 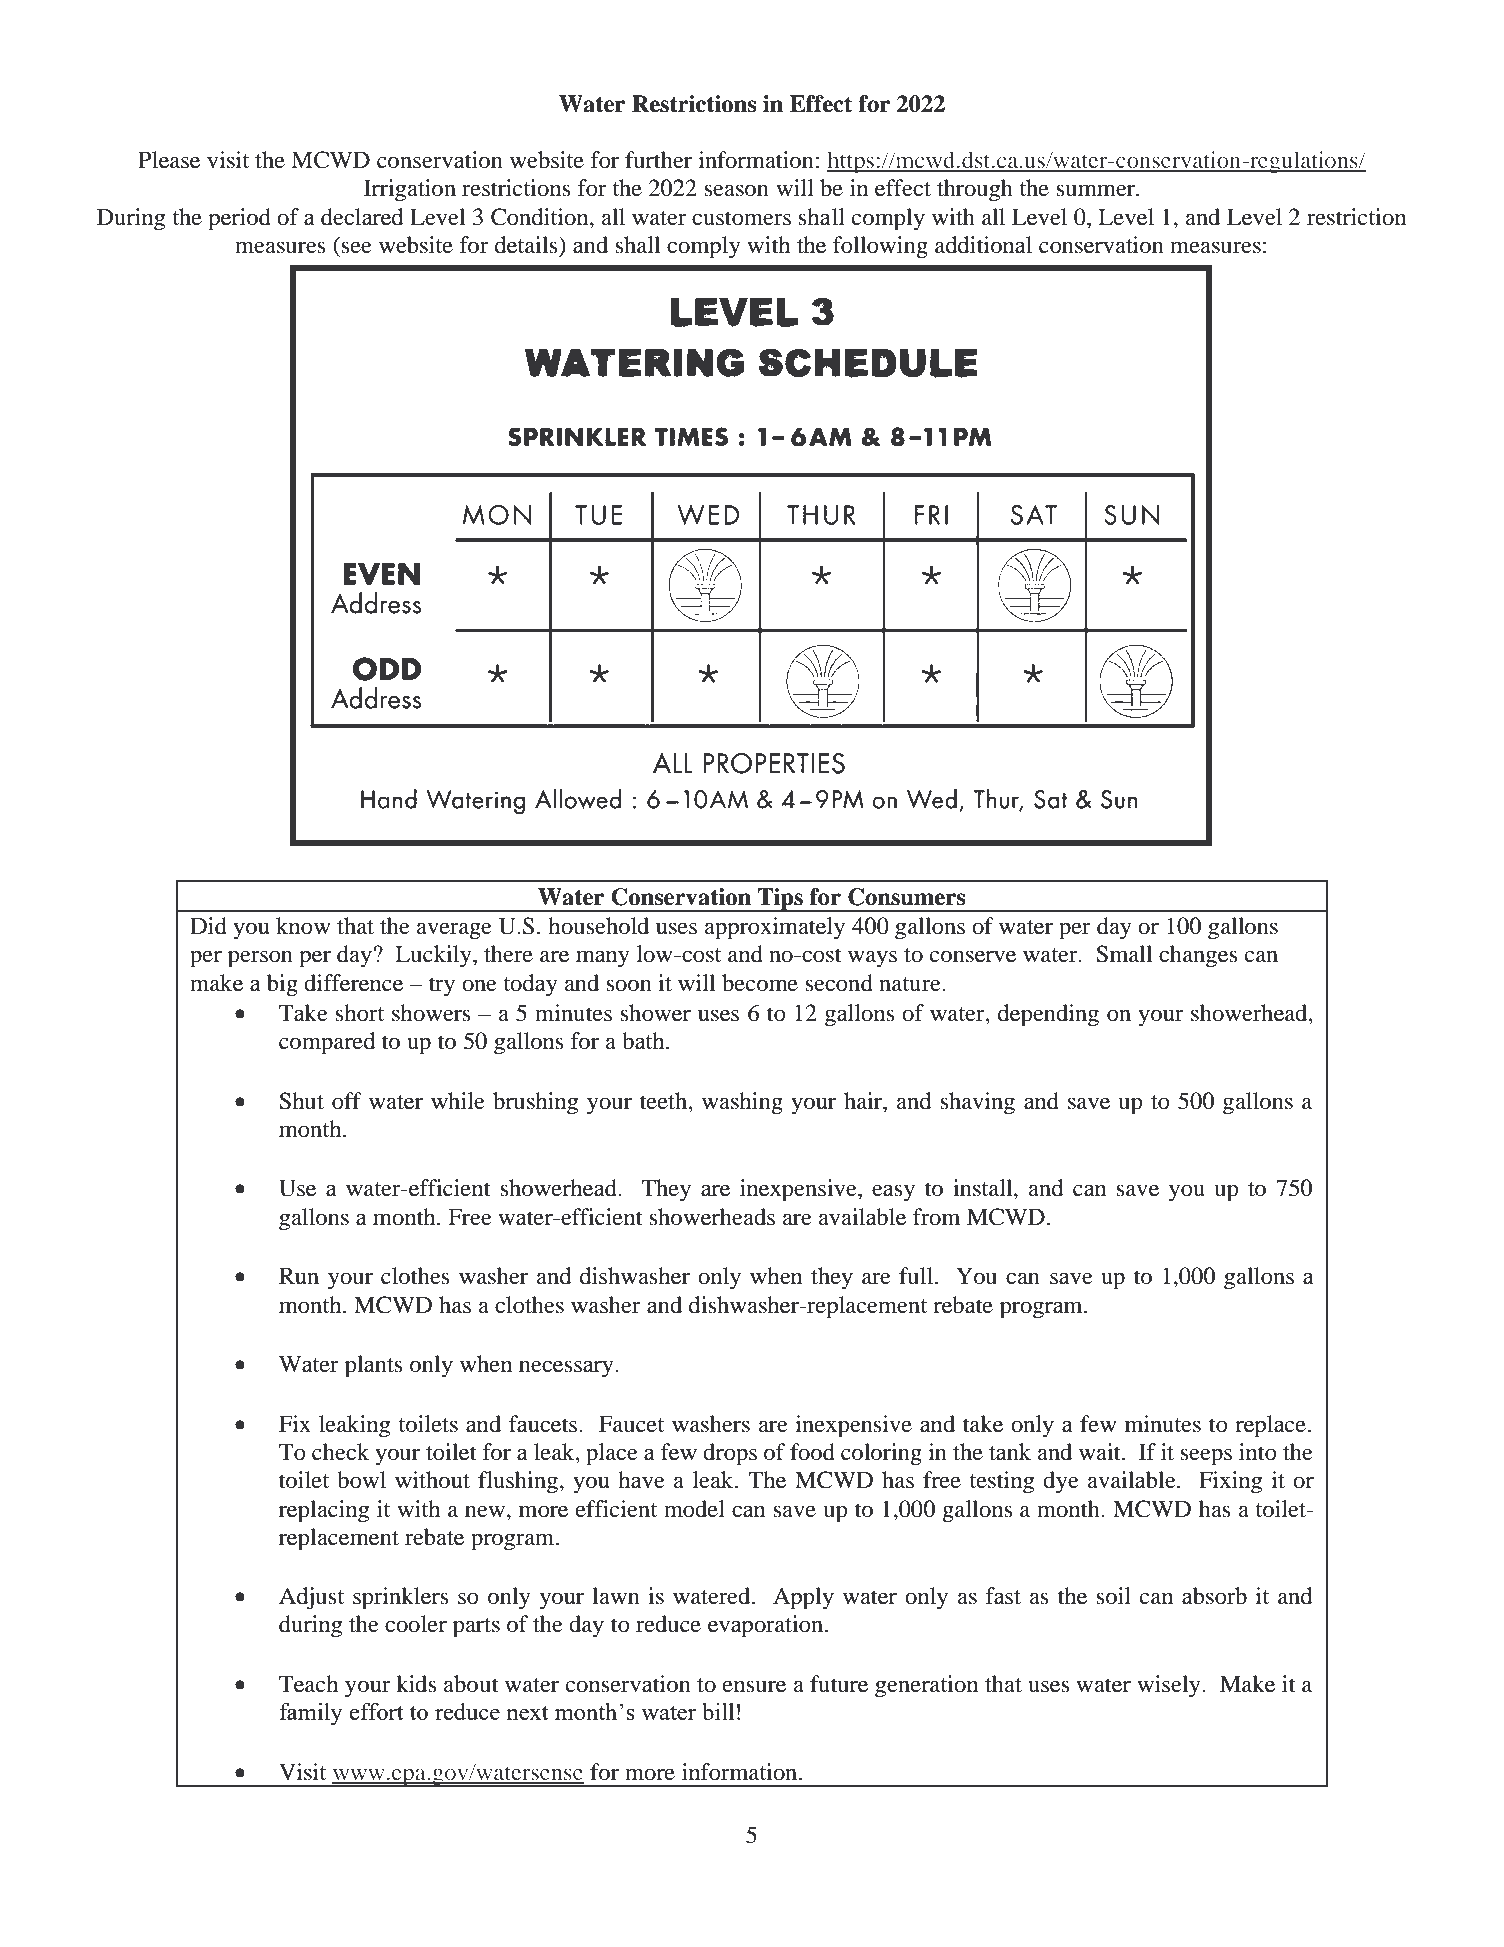 I want to click on season, so click(x=736, y=190).
